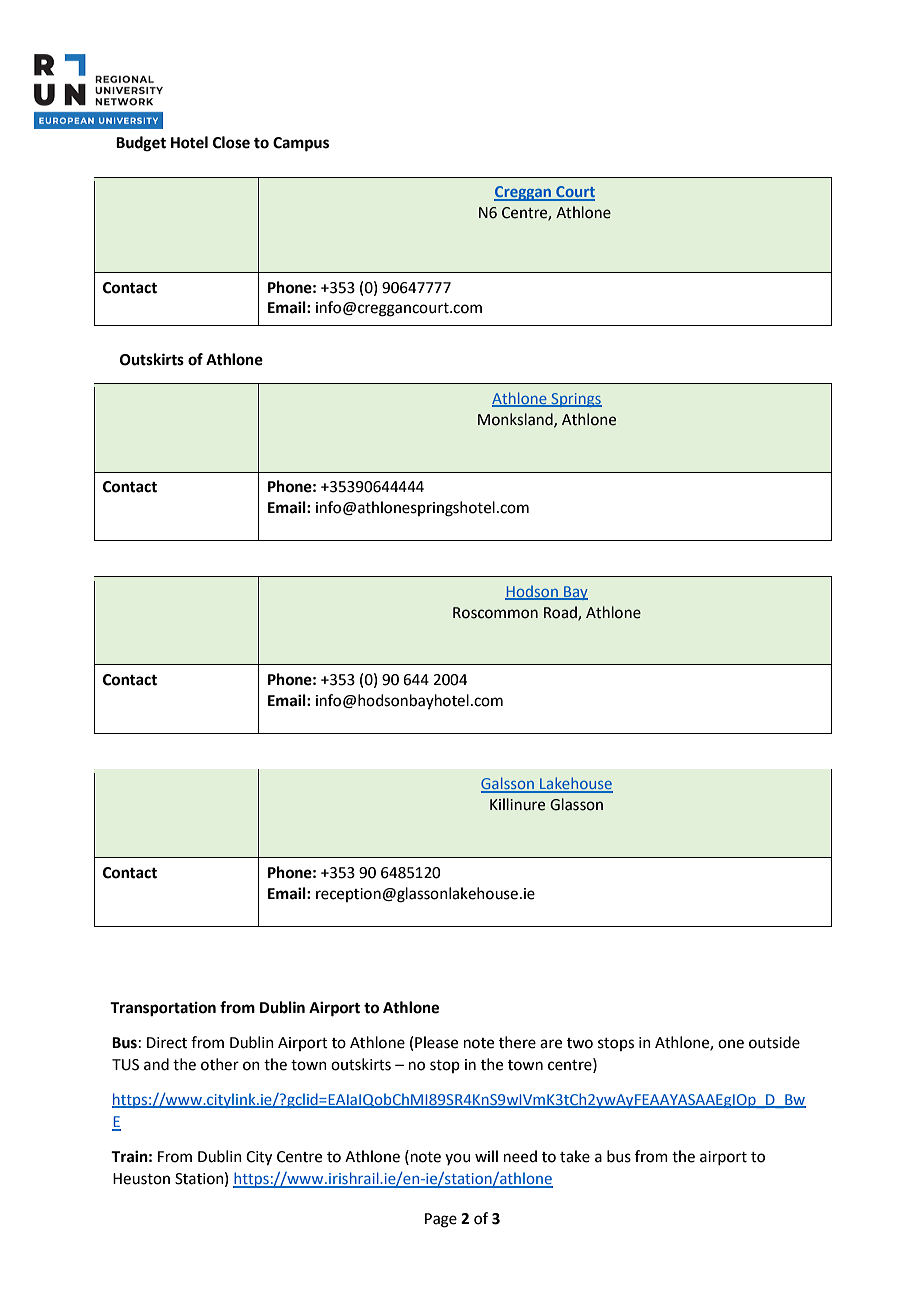 The image size is (924, 1308). I want to click on Please, so click(436, 1042).
